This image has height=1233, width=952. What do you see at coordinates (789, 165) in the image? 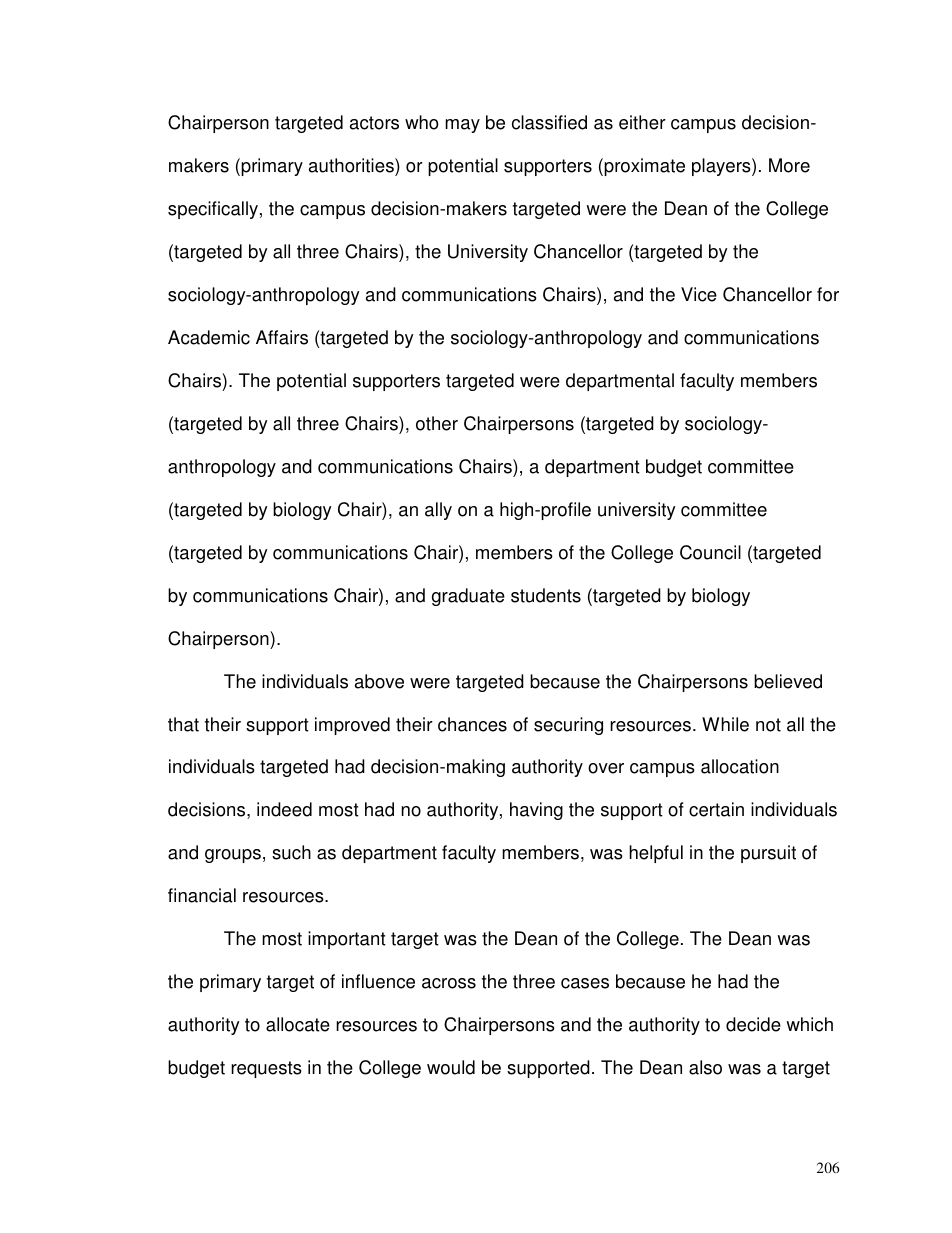
I see `More` at bounding box center [789, 165].
